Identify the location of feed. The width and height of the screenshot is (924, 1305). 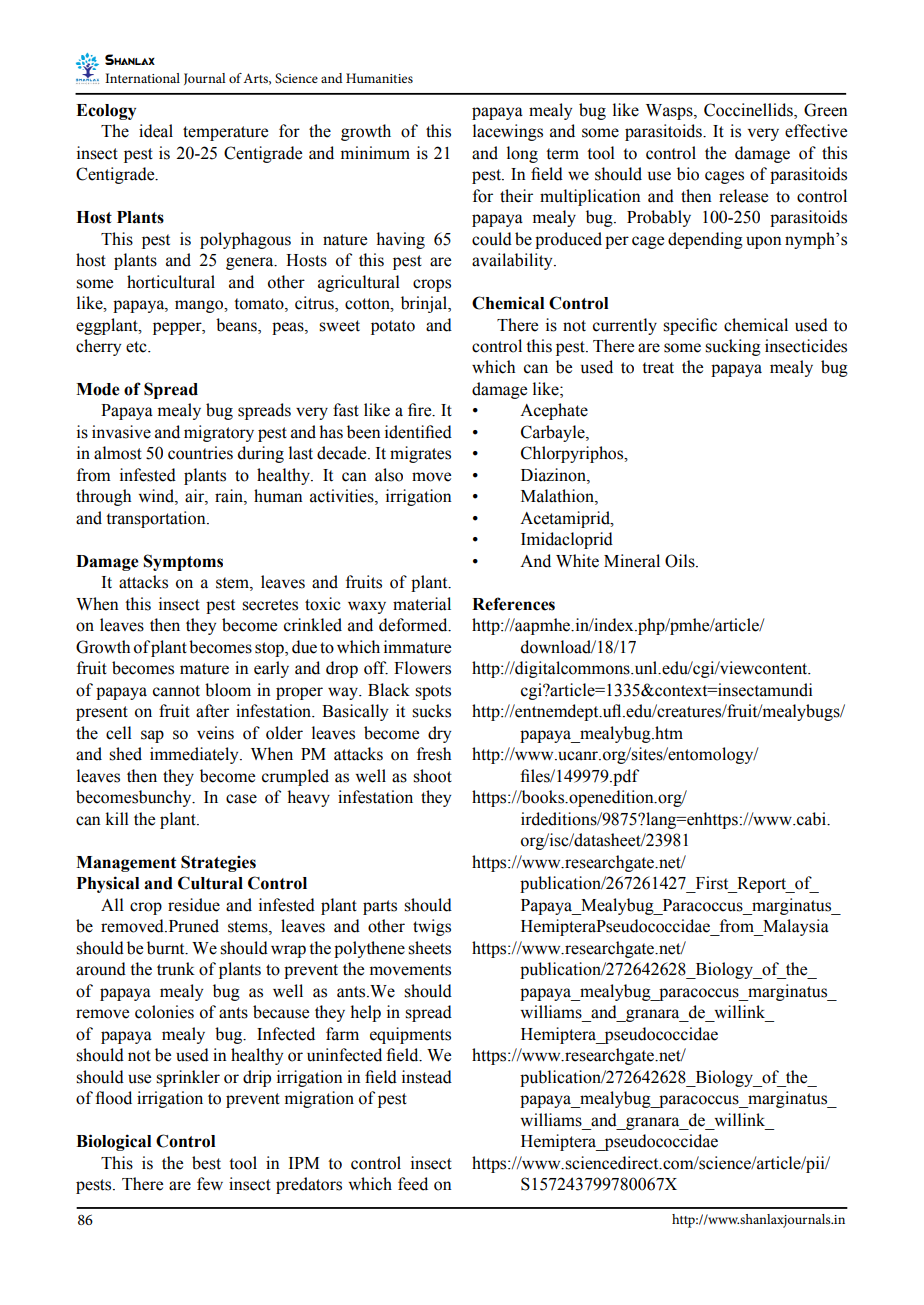
(413, 1184).
